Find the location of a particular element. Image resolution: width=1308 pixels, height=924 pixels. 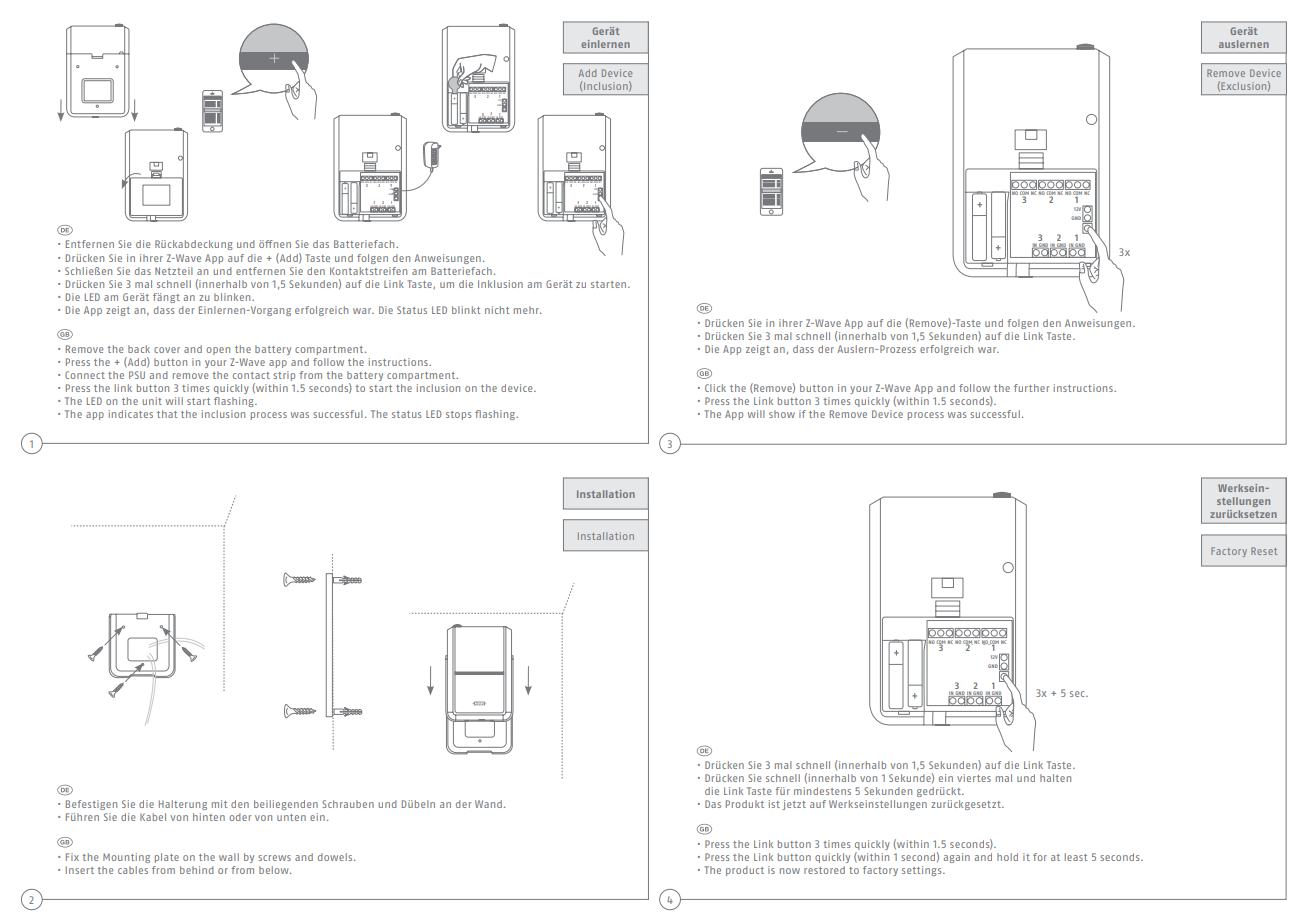

wall is located at coordinates (229, 857).
